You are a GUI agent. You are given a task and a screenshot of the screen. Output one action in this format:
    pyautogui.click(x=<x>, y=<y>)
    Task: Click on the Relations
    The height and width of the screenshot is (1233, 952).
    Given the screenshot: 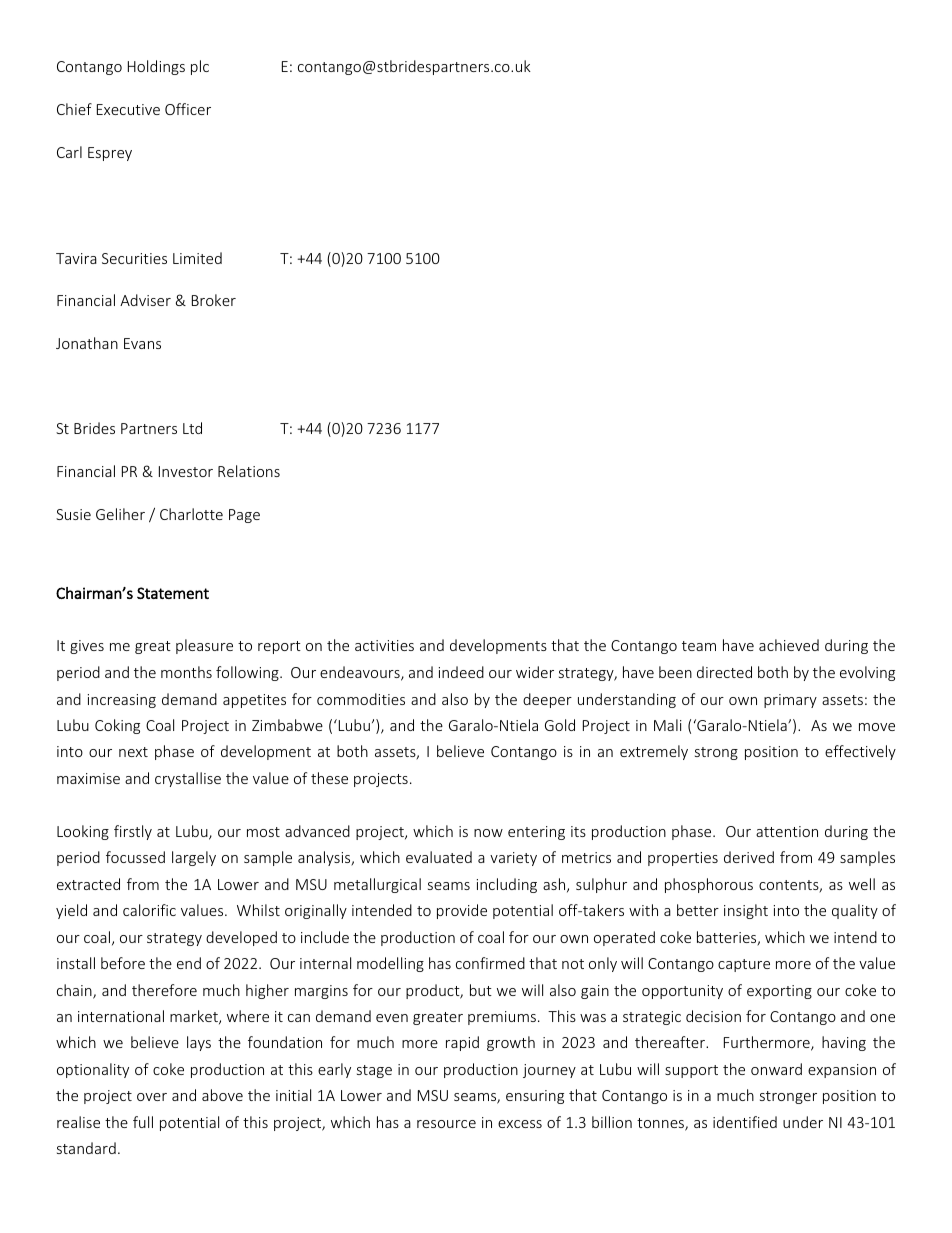 What is the action you would take?
    pyautogui.click(x=249, y=471)
